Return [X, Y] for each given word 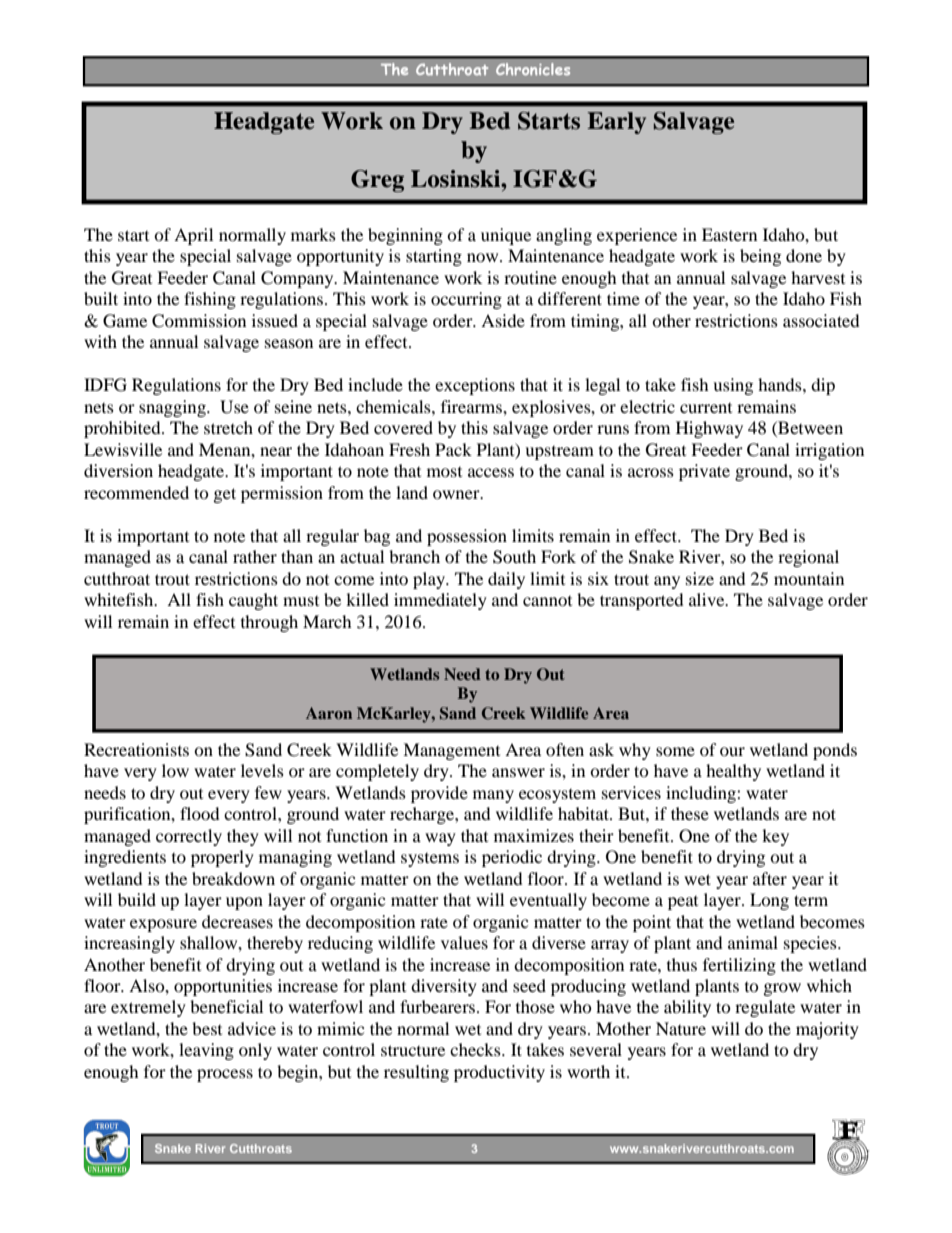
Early [616, 123]
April [193, 236]
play [430, 580]
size [700, 578]
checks [476, 1049]
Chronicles [533, 69]
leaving [206, 1051]
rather [255, 556]
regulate [765, 1008]
